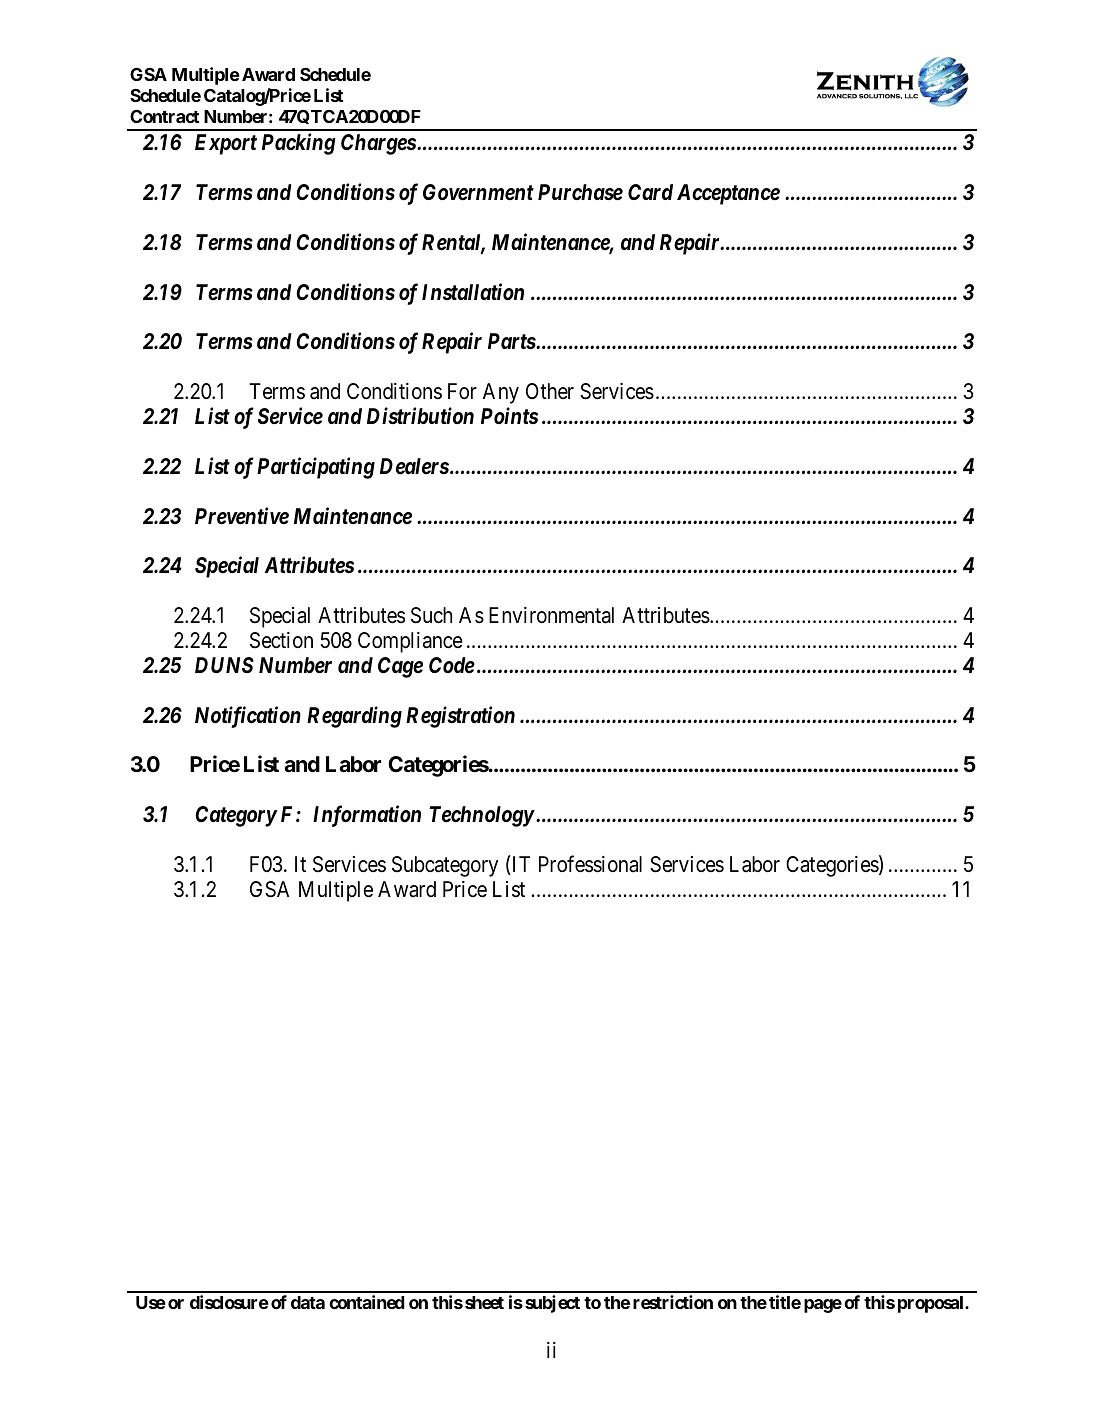 The height and width of the screenshot is (1428, 1104). I want to click on Notification, so click(248, 717).
